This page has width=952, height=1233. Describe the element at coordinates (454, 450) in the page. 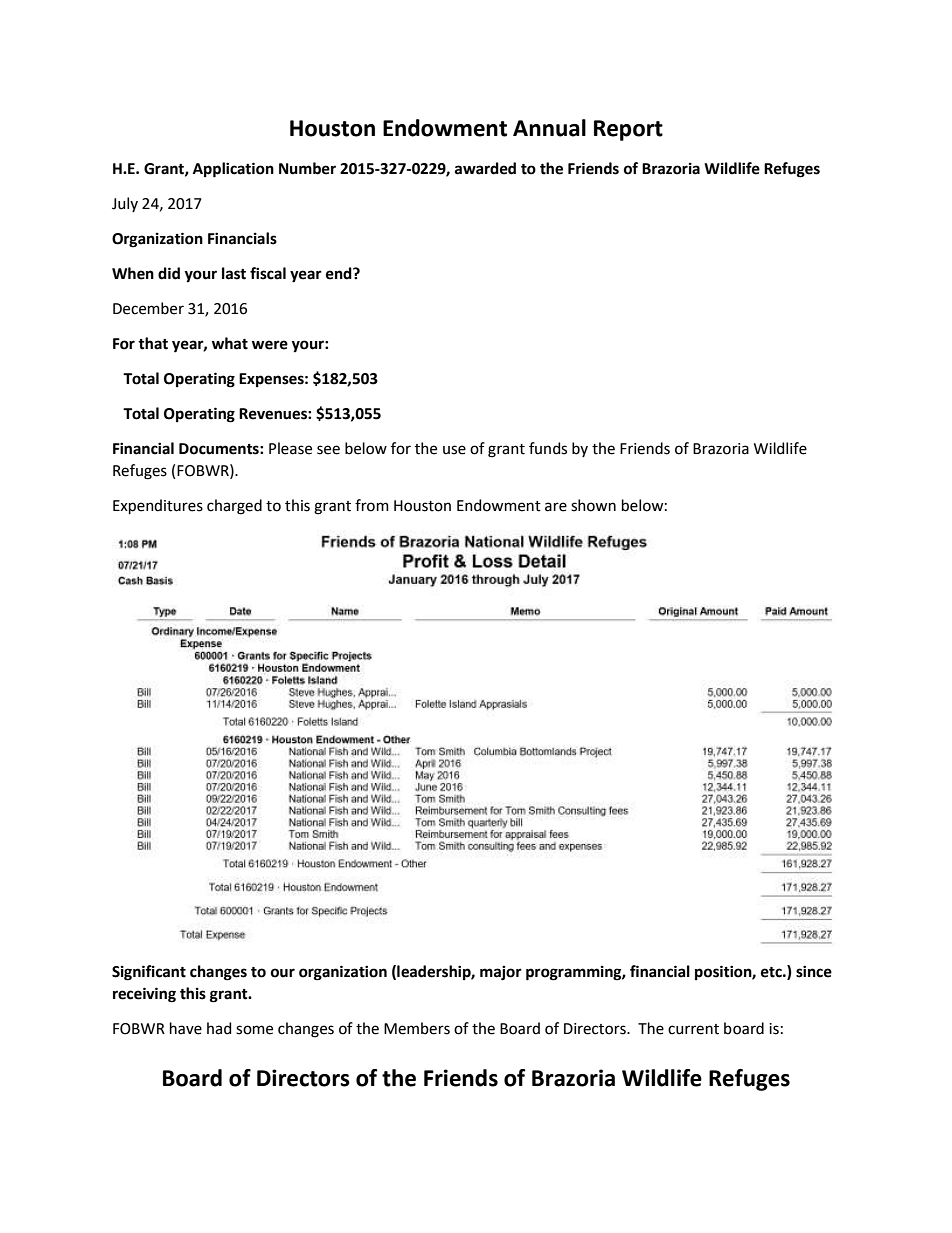

I see `use` at that location.
